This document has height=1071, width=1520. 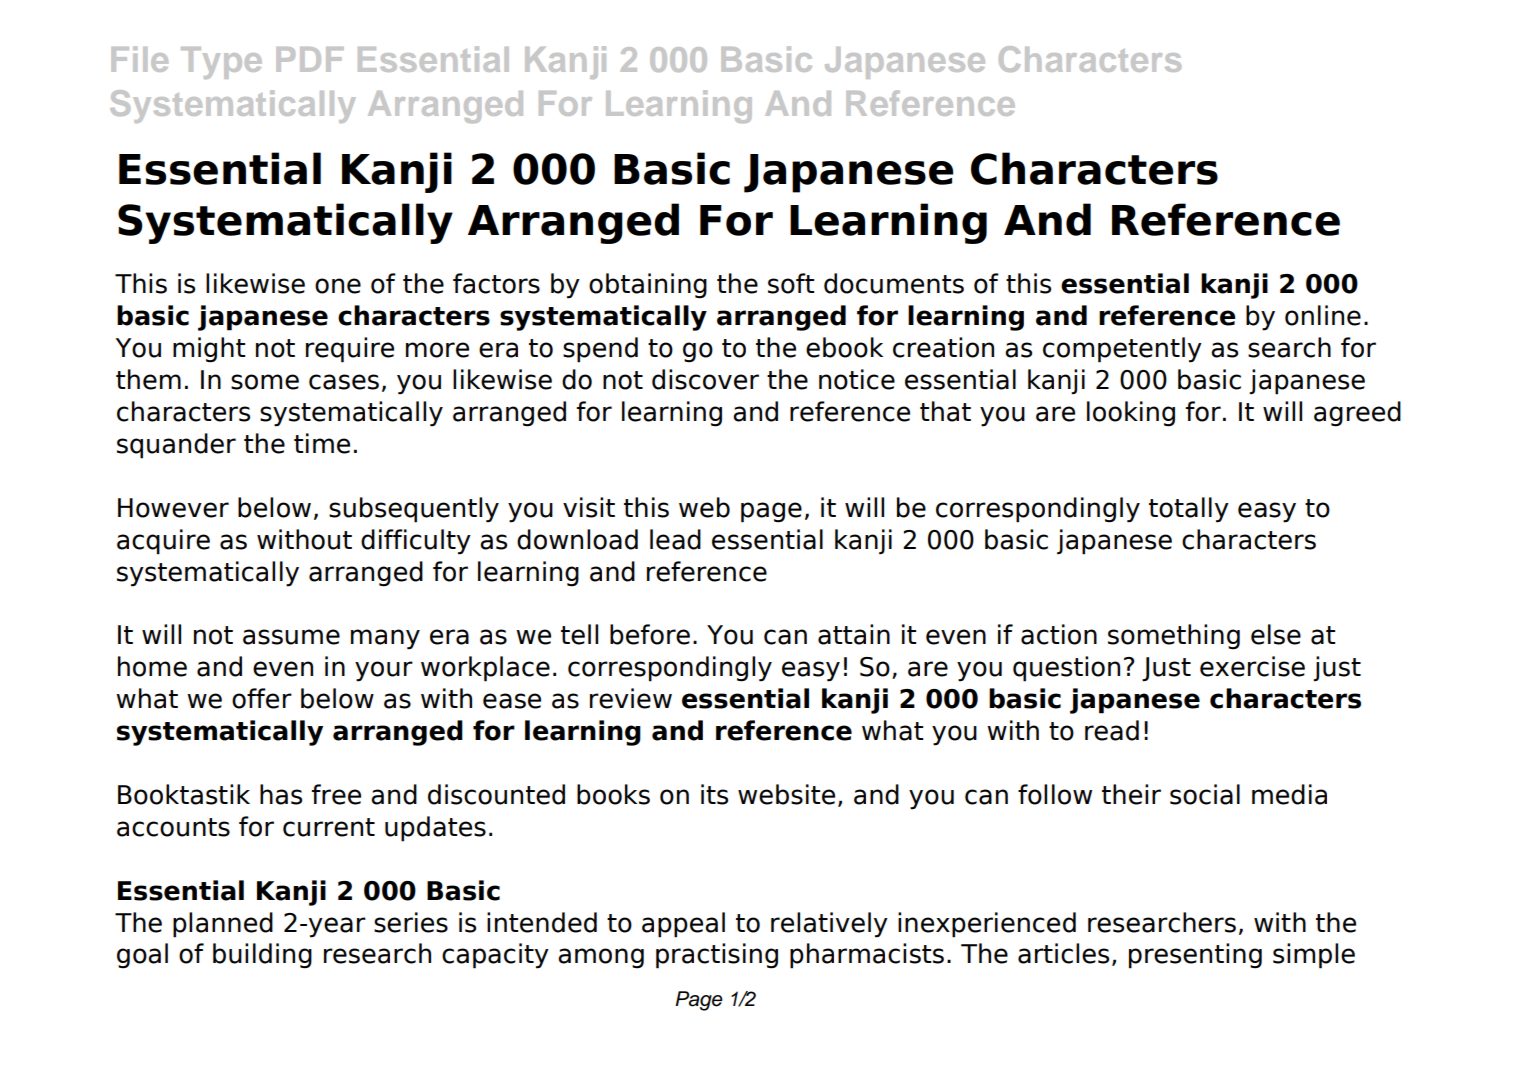 What do you see at coordinates (221, 63) in the document?
I see `Type` at bounding box center [221, 63].
